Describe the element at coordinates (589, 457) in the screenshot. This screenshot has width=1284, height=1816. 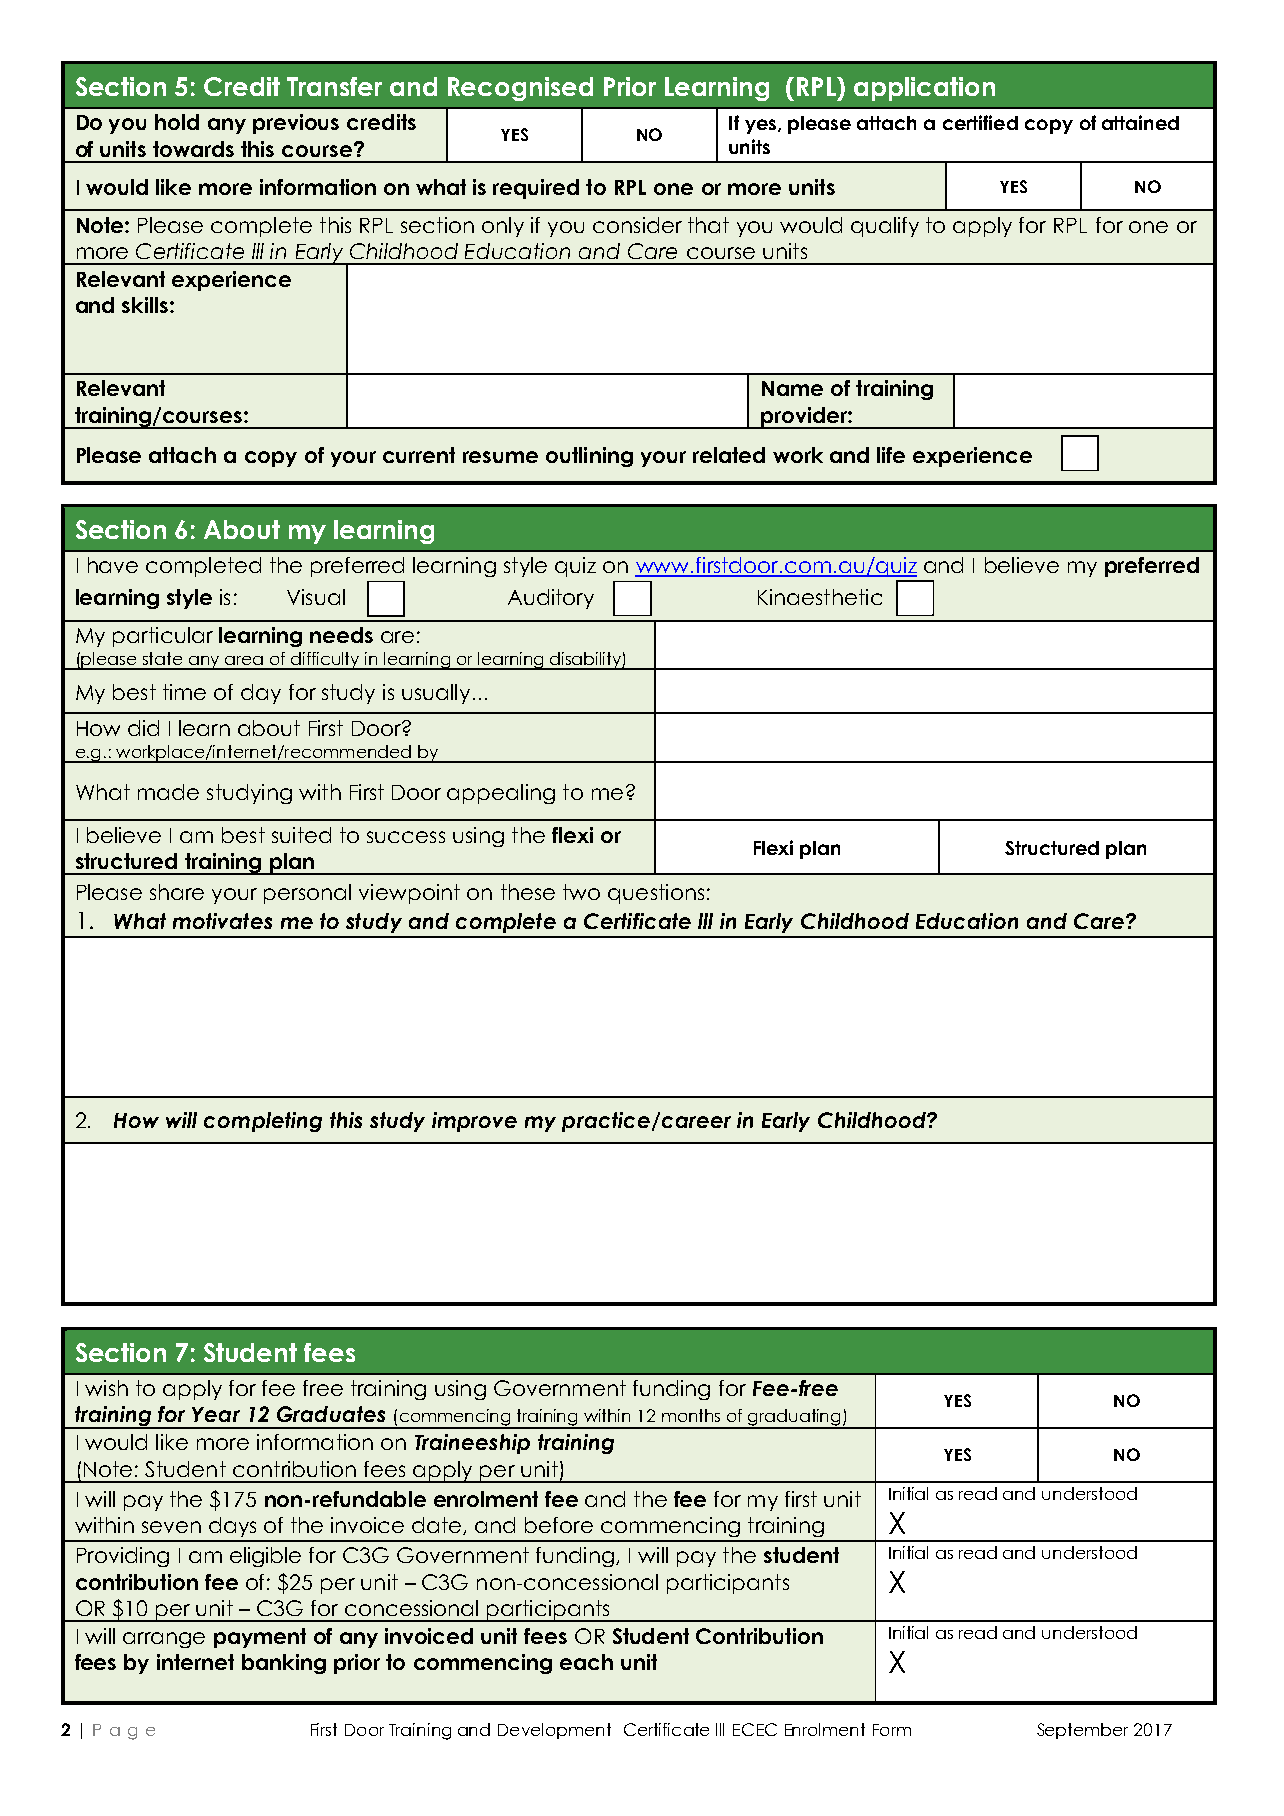
I see `outlining` at that location.
